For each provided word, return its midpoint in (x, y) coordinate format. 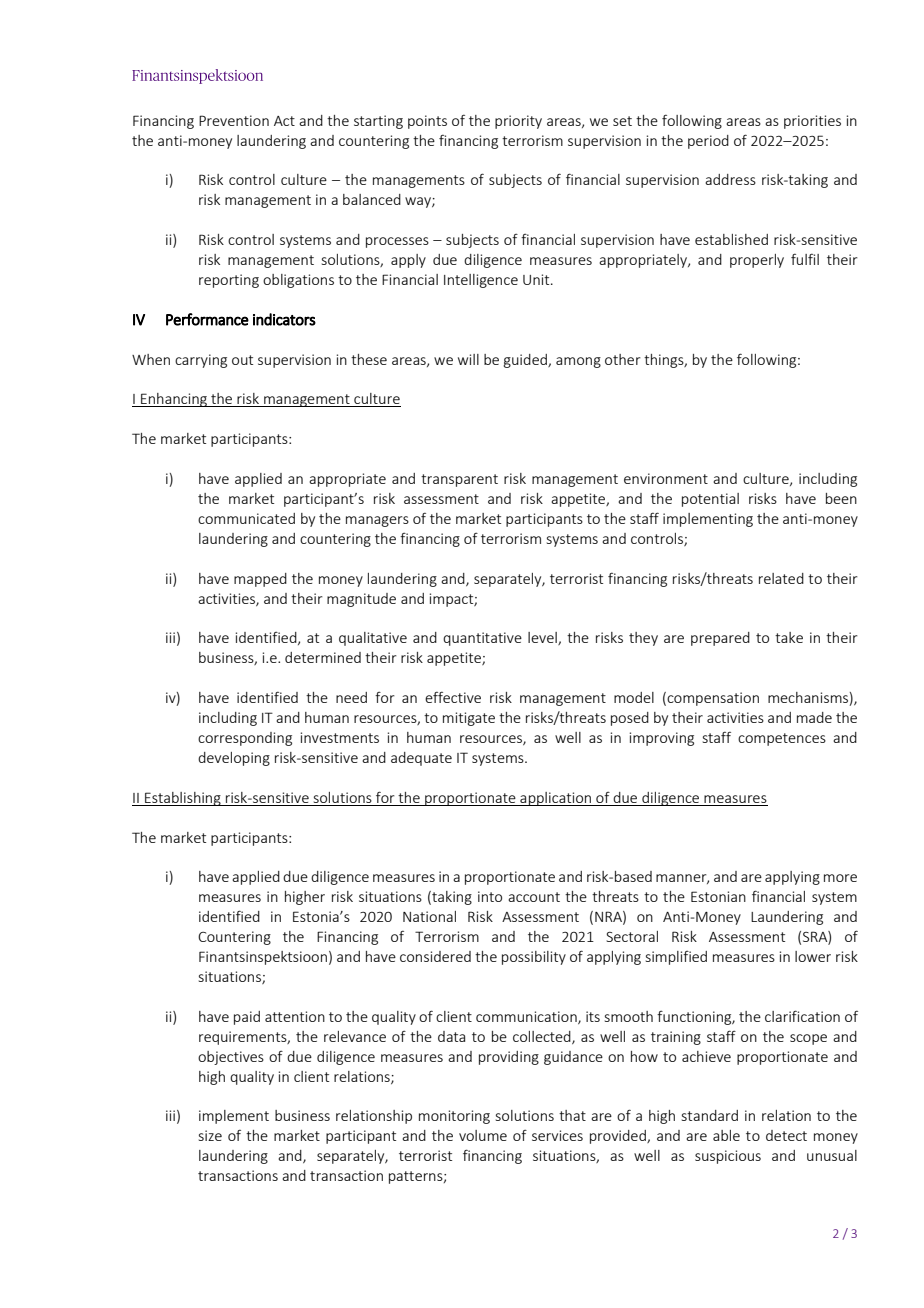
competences (782, 739)
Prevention (234, 120)
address (730, 179)
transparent (459, 480)
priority (518, 122)
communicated (246, 518)
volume (483, 1135)
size (210, 1135)
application (556, 799)
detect (786, 1135)
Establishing (183, 799)
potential (710, 500)
